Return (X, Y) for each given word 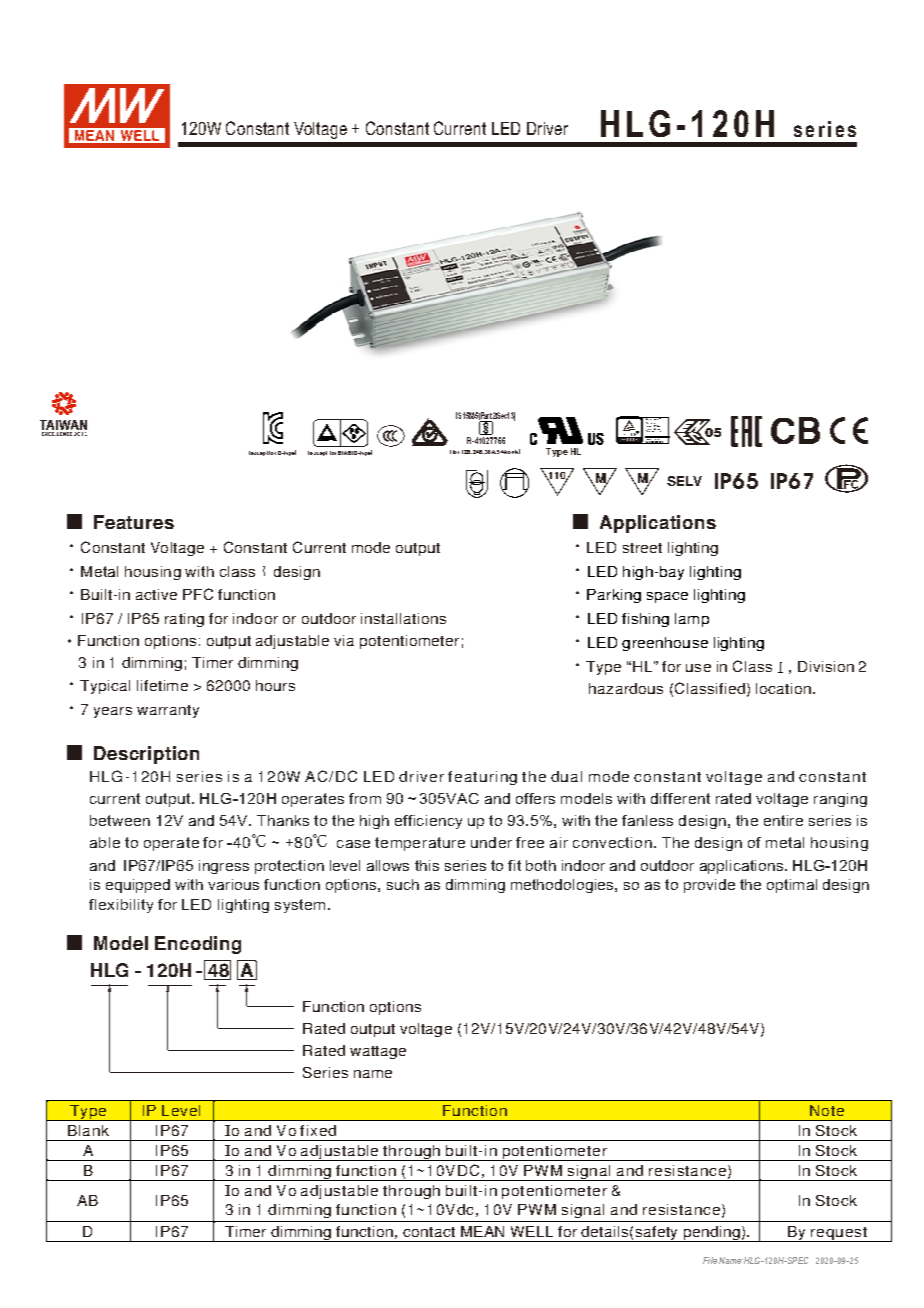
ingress (224, 867)
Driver (547, 128)
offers (535, 798)
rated (733, 798)
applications (741, 867)
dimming (475, 886)
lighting (243, 906)
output (168, 800)
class (237, 571)
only (514, 451)
